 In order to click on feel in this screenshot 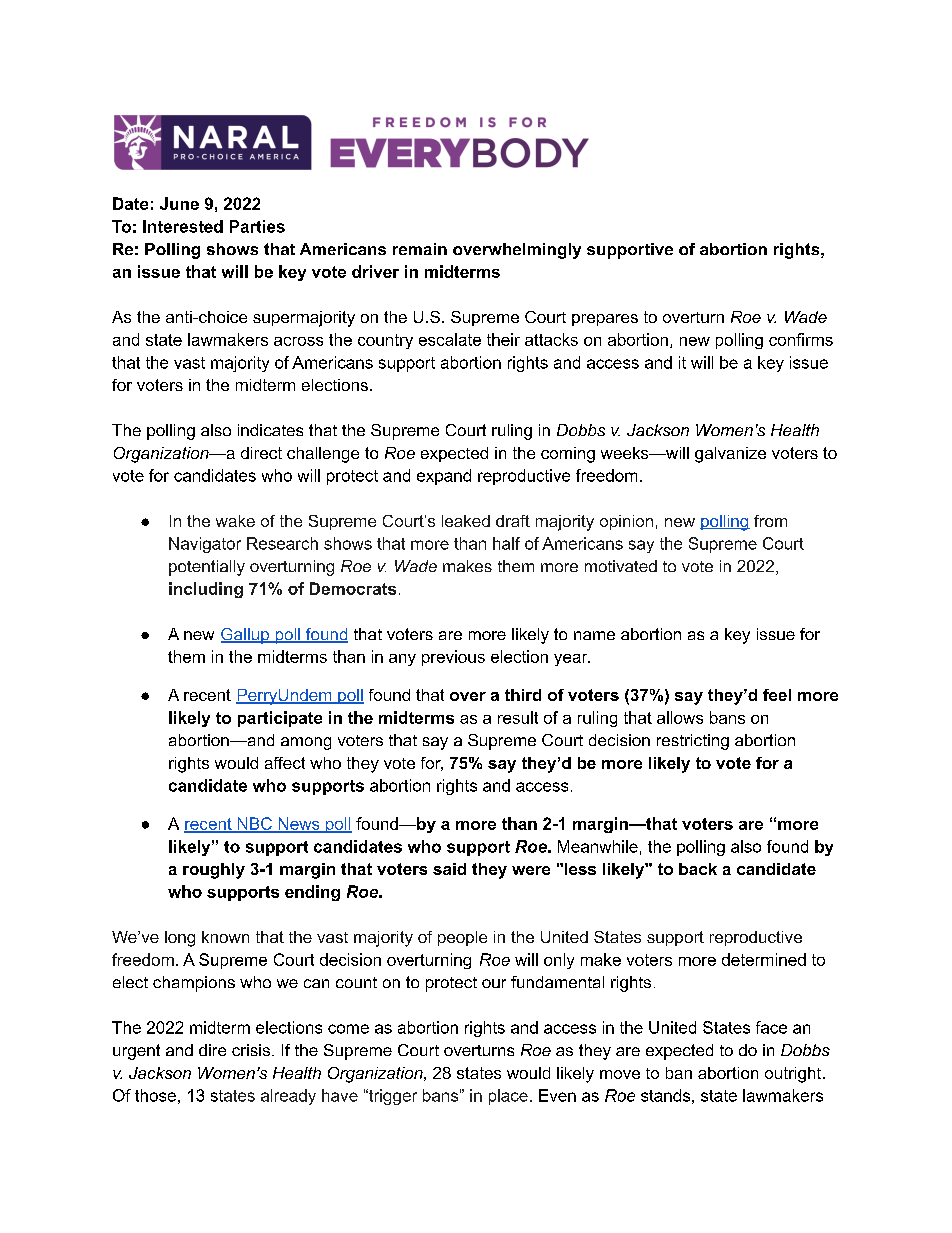, I will do `click(777, 695)`.
